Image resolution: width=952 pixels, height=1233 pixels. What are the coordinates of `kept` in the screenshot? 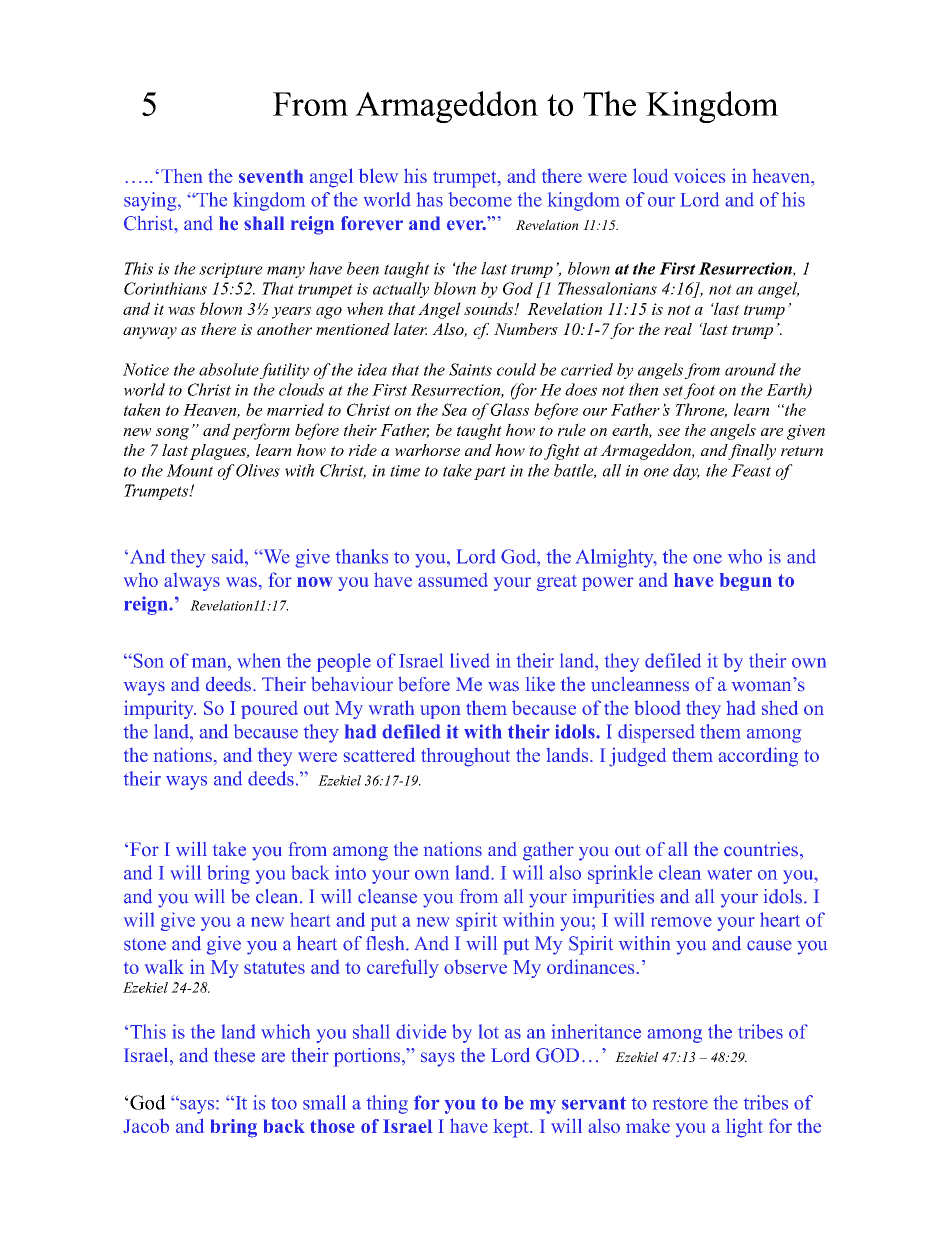 It's located at (512, 1128).
